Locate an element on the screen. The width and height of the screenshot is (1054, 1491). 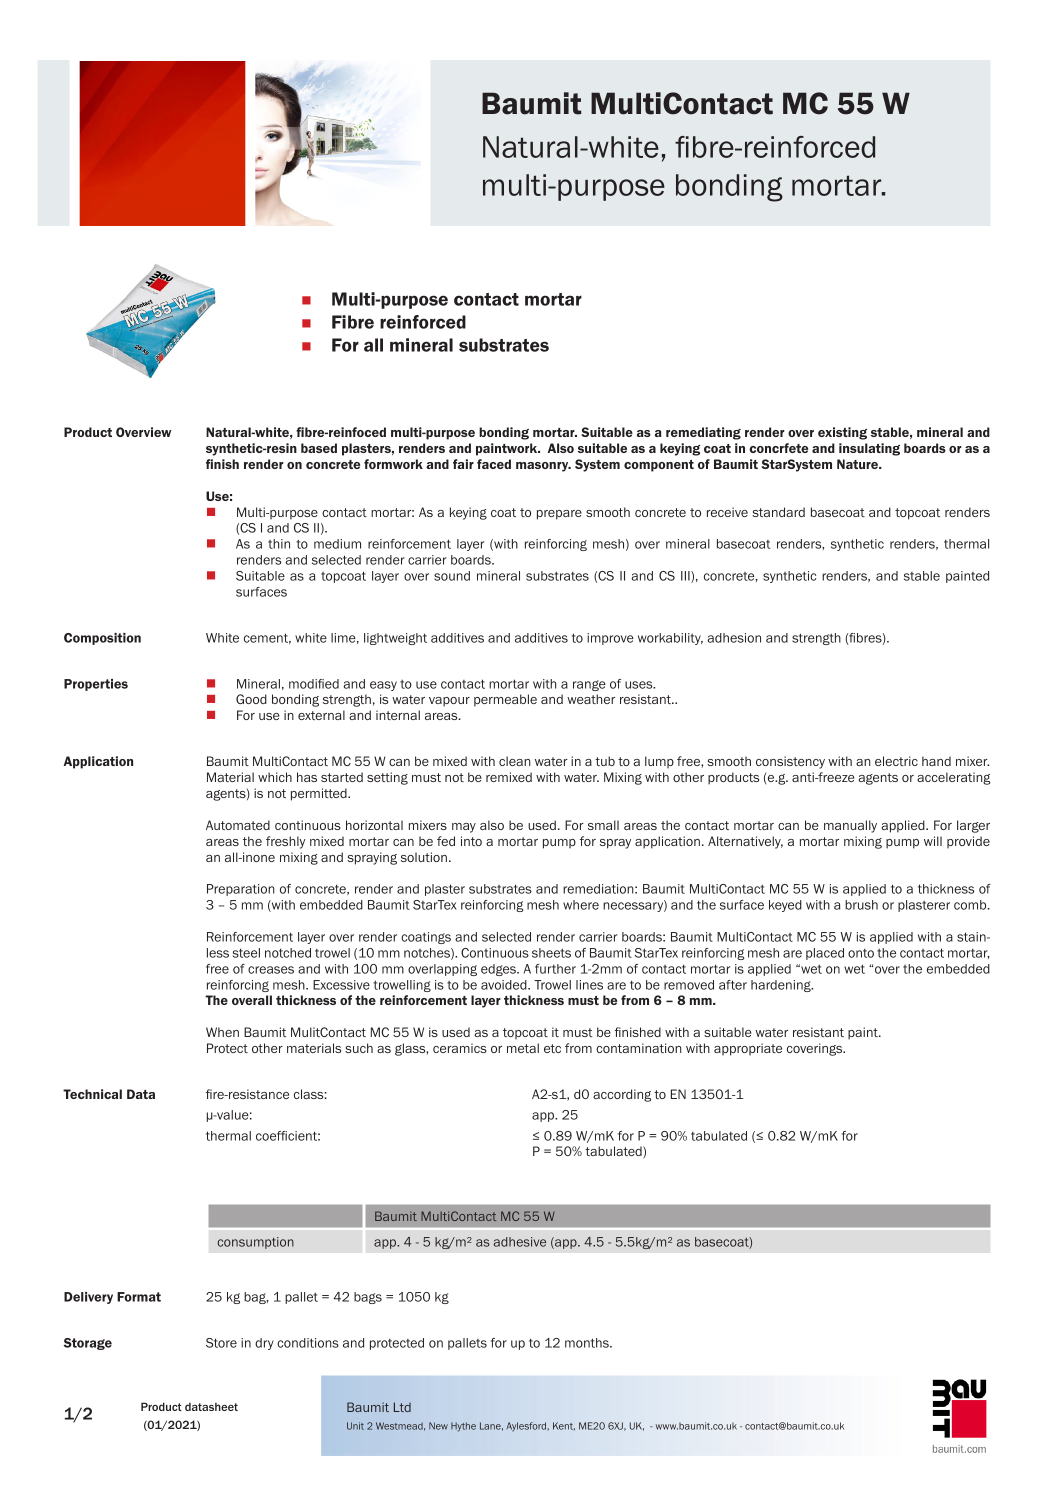
appropriate is located at coordinates (748, 1049).
